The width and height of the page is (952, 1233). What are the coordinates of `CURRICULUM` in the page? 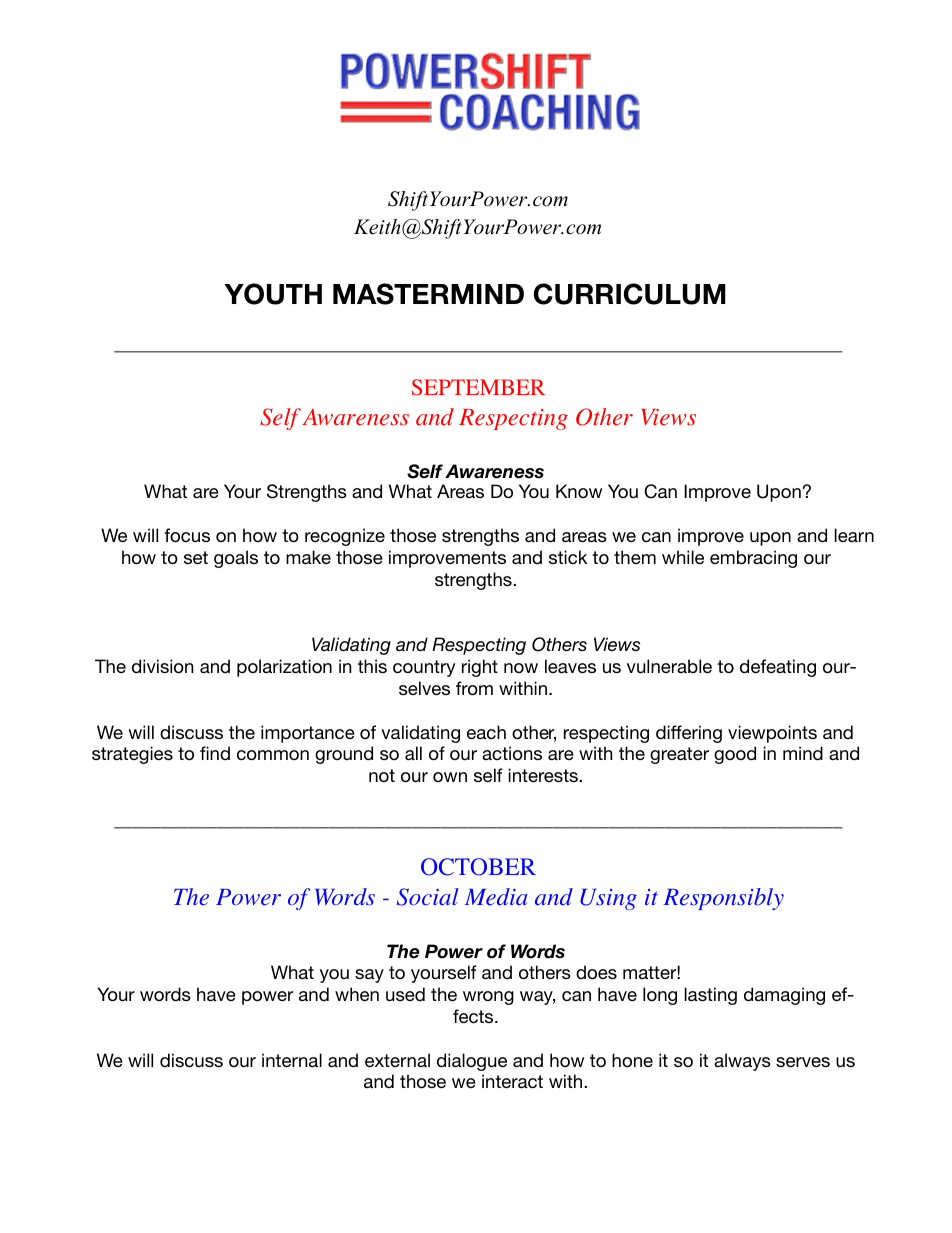 It's located at (630, 294).
